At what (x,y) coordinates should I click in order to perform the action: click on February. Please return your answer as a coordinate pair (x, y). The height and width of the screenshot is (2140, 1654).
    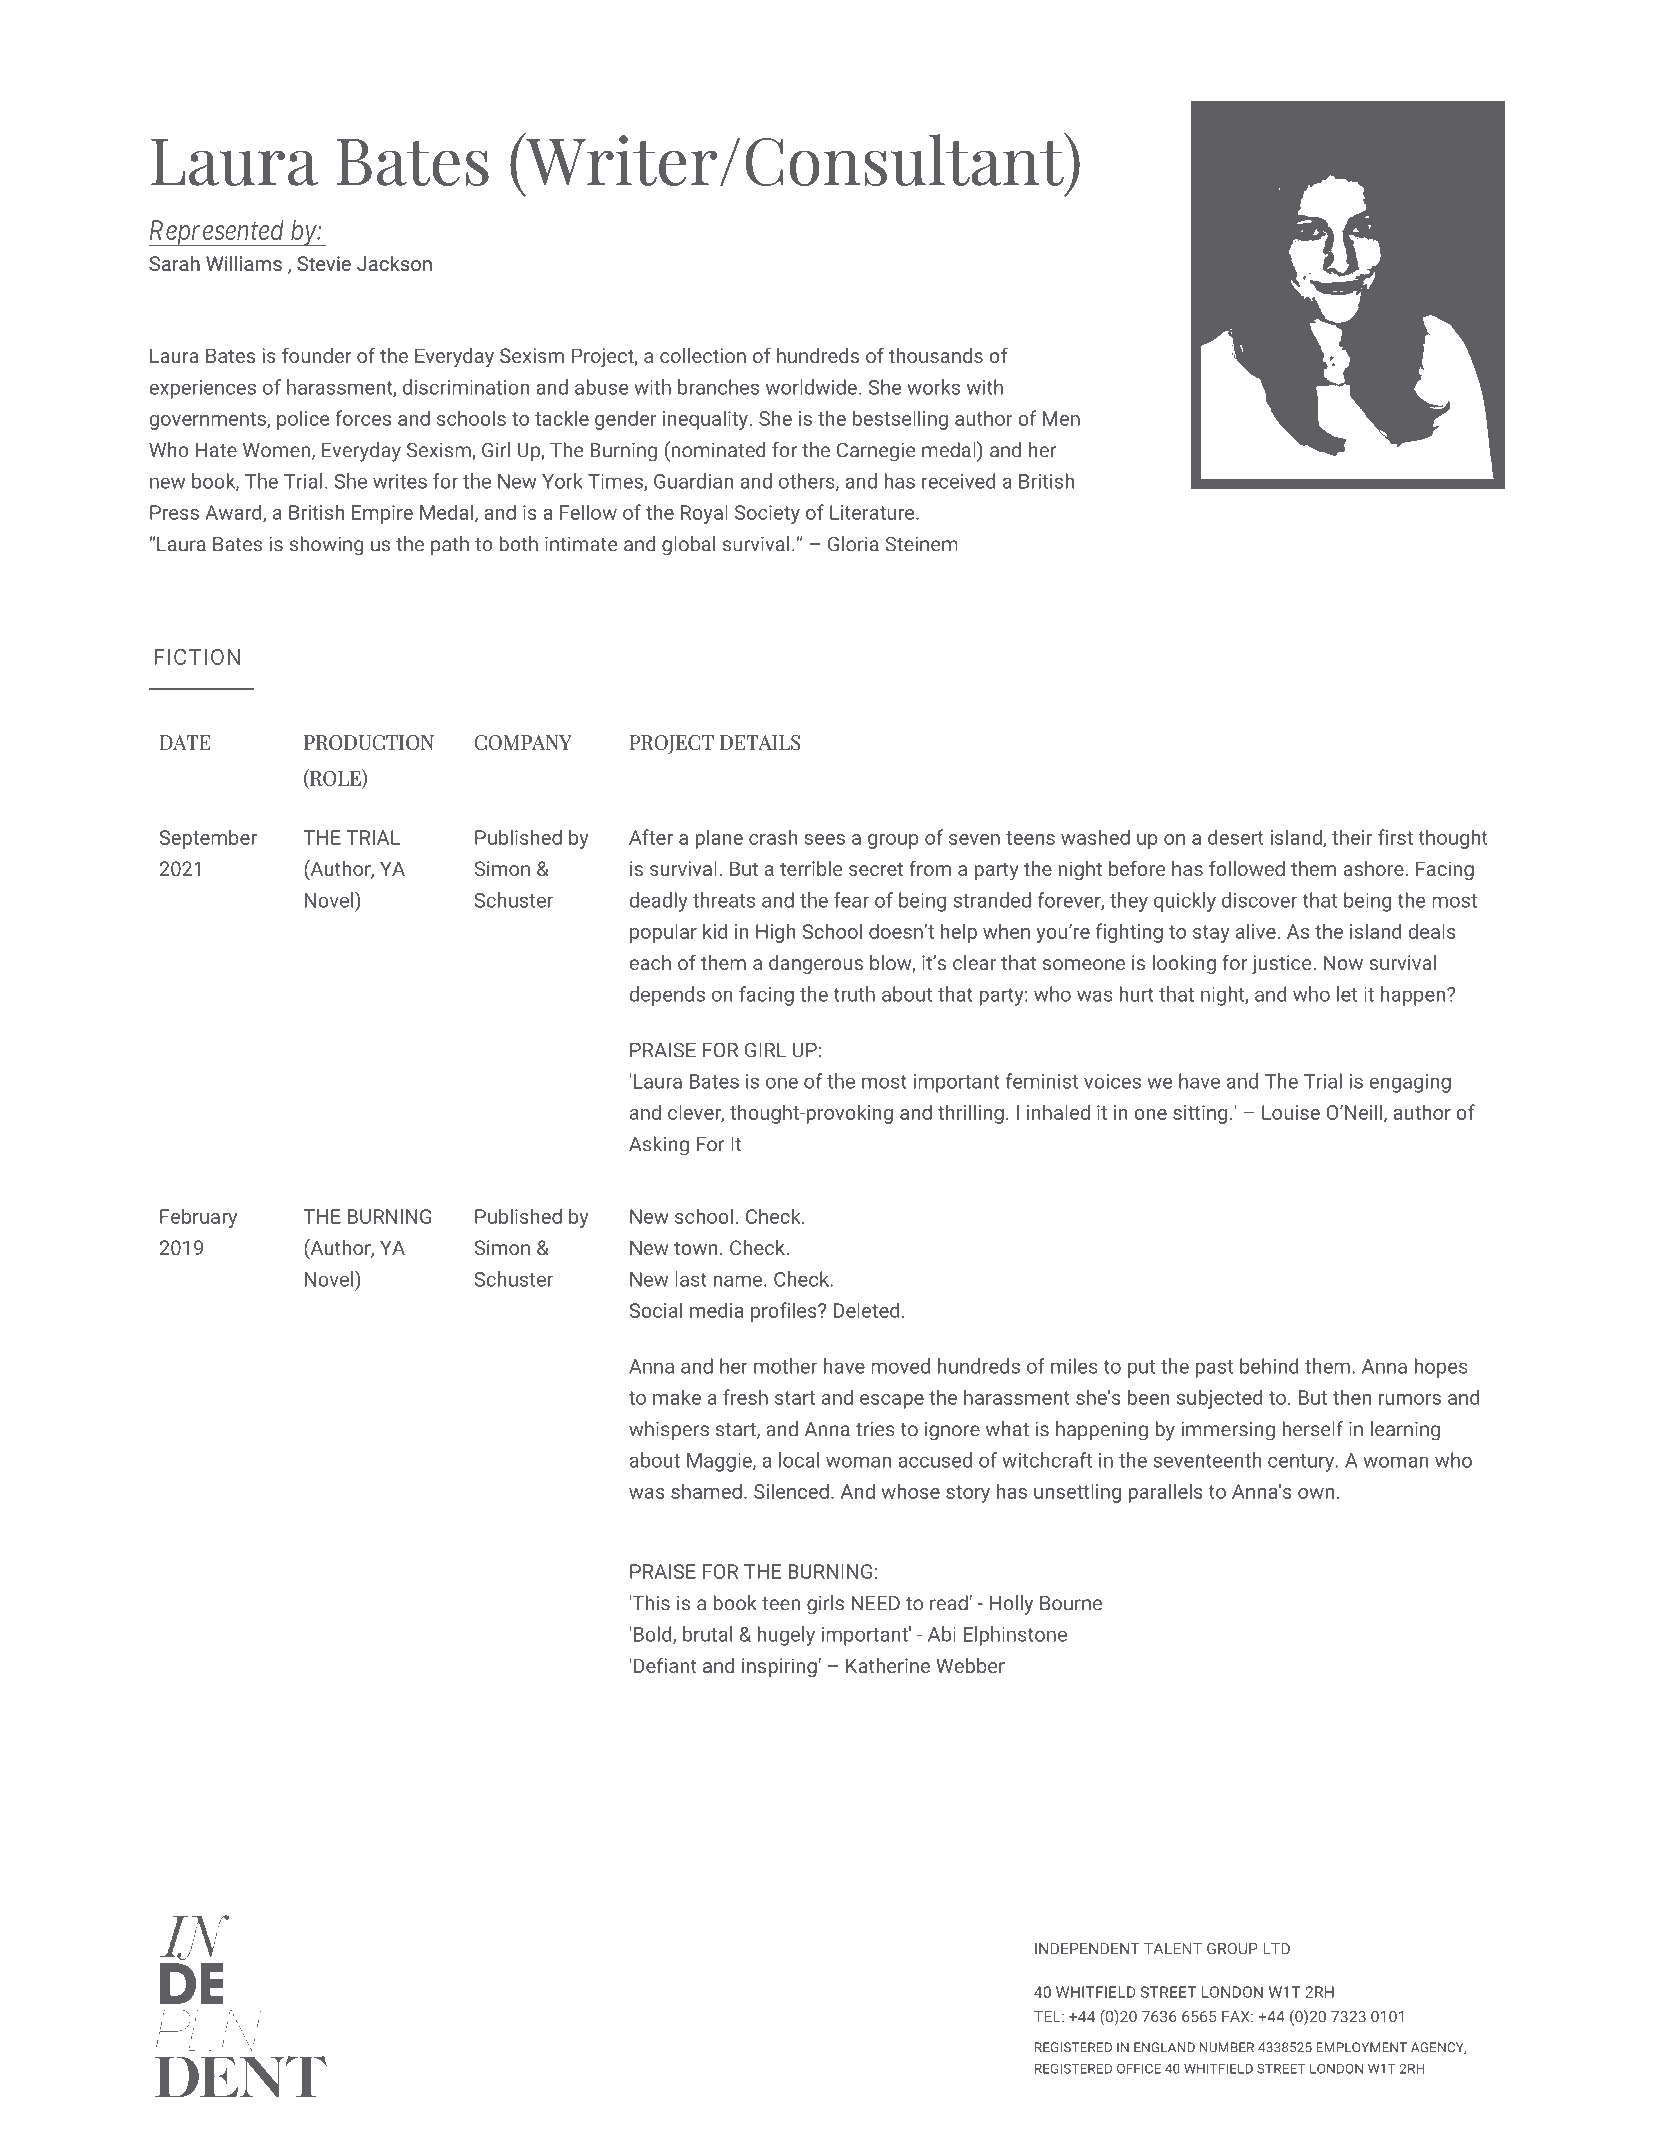
    Looking at the image, I should click on (198, 1218).
